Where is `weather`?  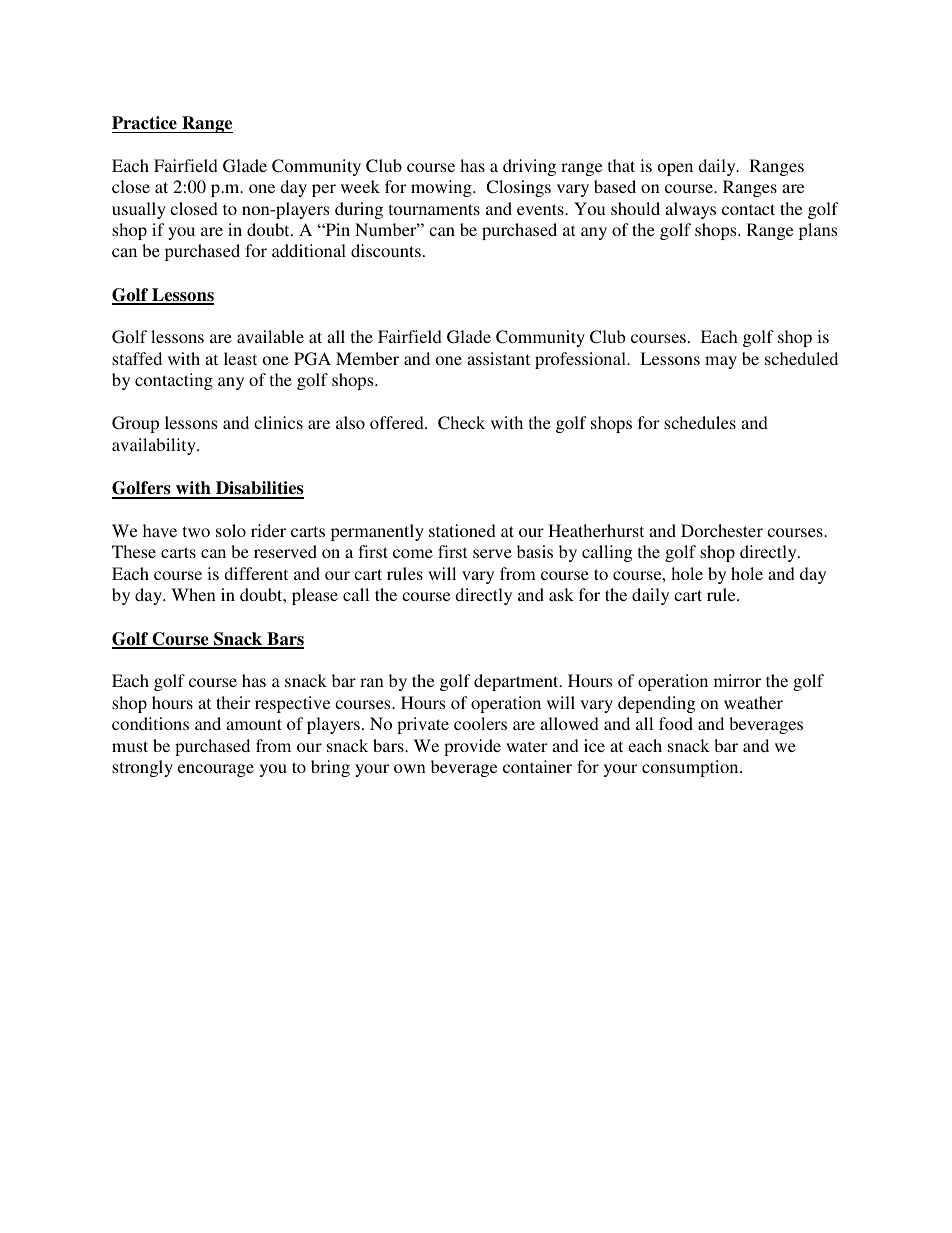
weather is located at coordinates (753, 702).
